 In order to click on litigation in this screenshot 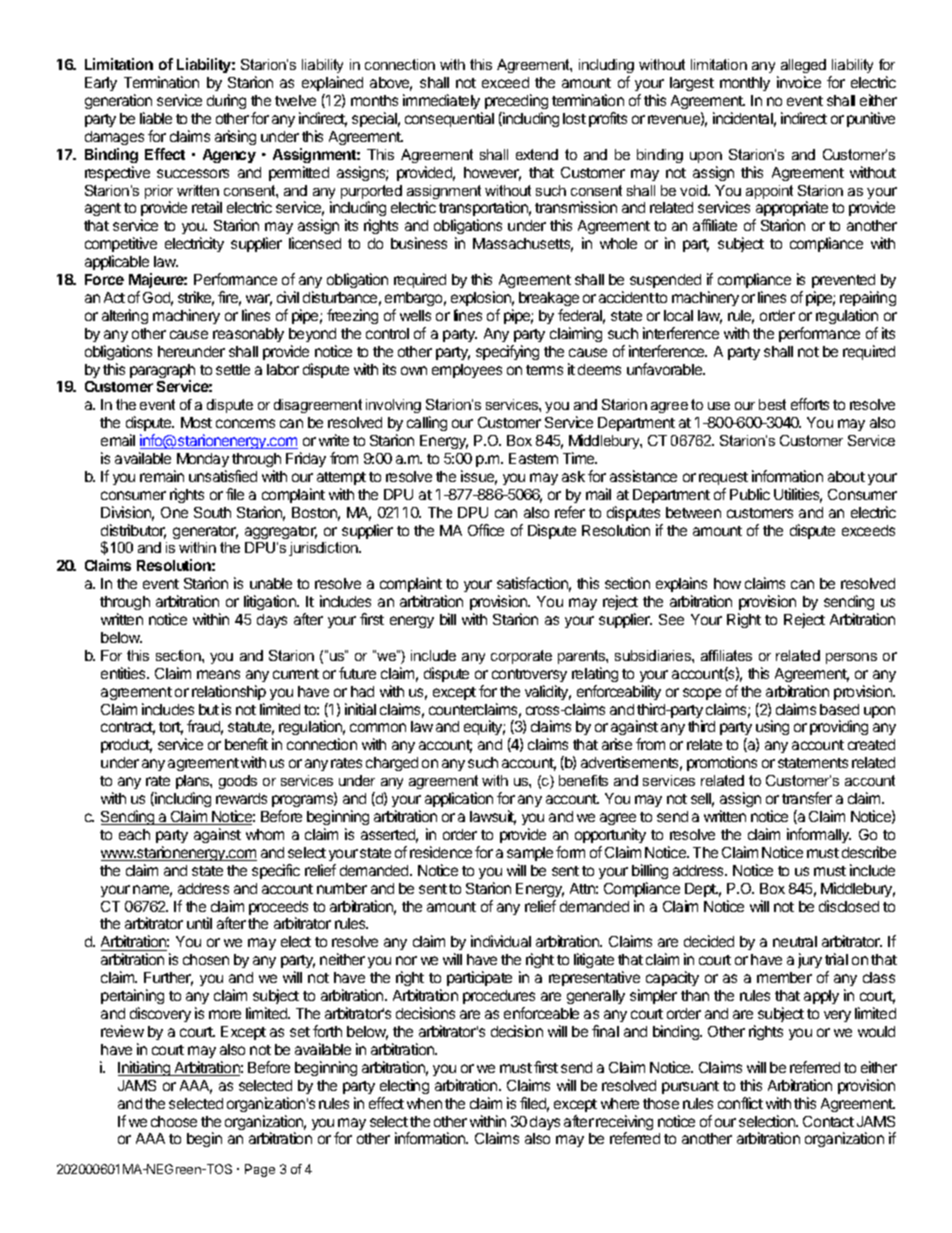, I will do `click(271, 602)`.
